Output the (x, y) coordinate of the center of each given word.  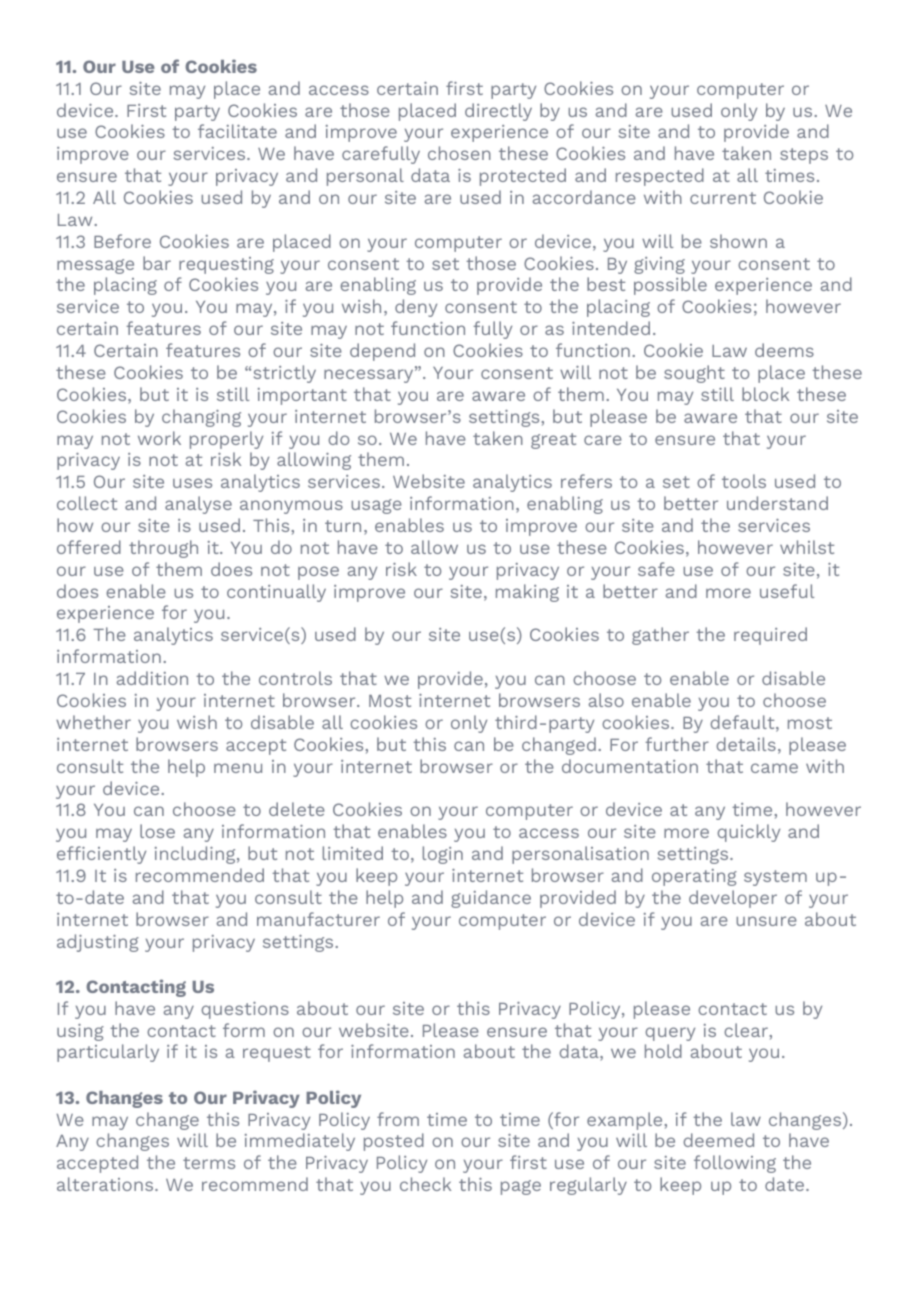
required (770, 636)
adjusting (98, 943)
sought (694, 374)
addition (152, 678)
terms (209, 1163)
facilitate (237, 131)
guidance (491, 899)
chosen (459, 153)
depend (382, 352)
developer (733, 899)
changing (201, 418)
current (723, 198)
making (527, 593)
